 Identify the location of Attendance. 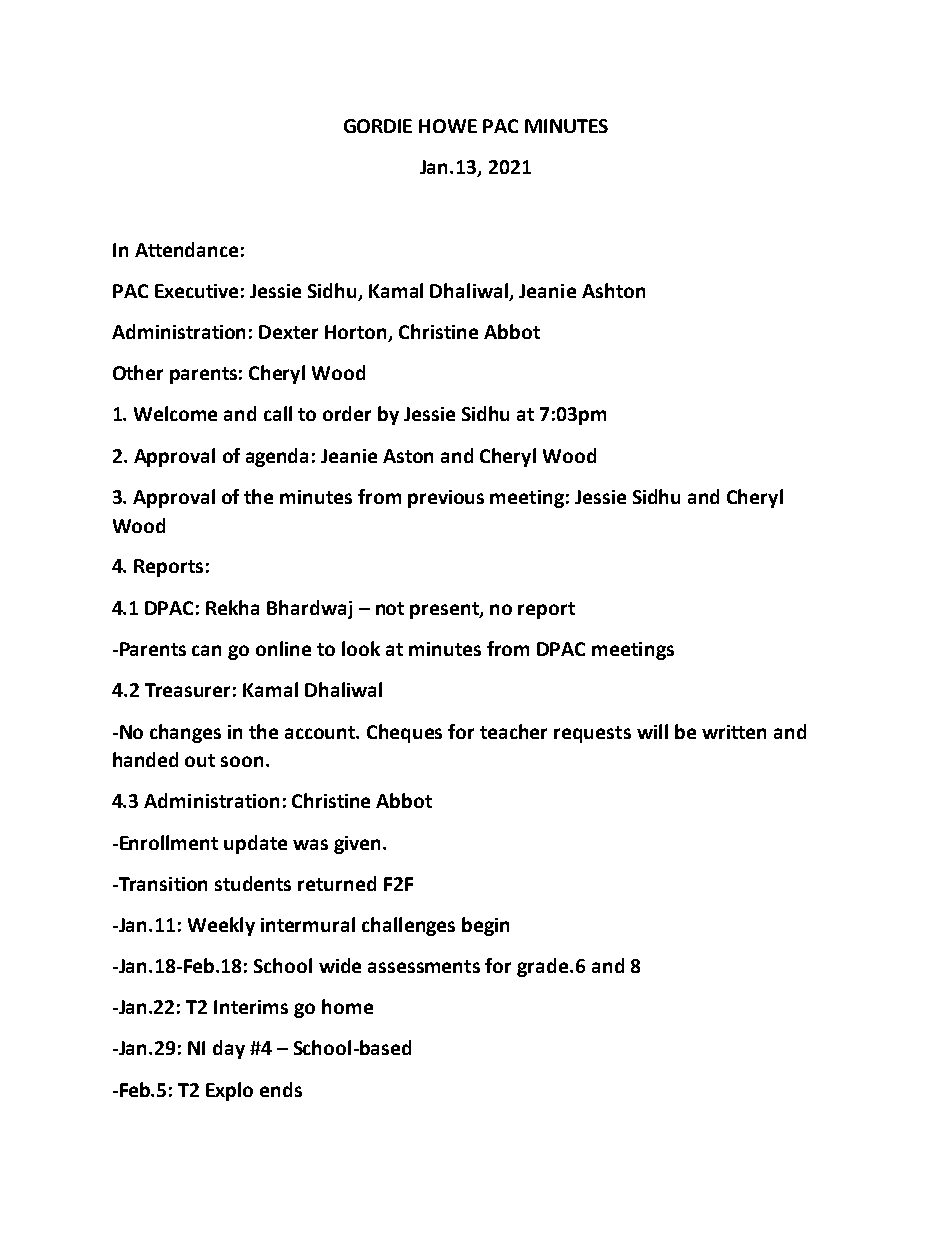
(186, 249).
